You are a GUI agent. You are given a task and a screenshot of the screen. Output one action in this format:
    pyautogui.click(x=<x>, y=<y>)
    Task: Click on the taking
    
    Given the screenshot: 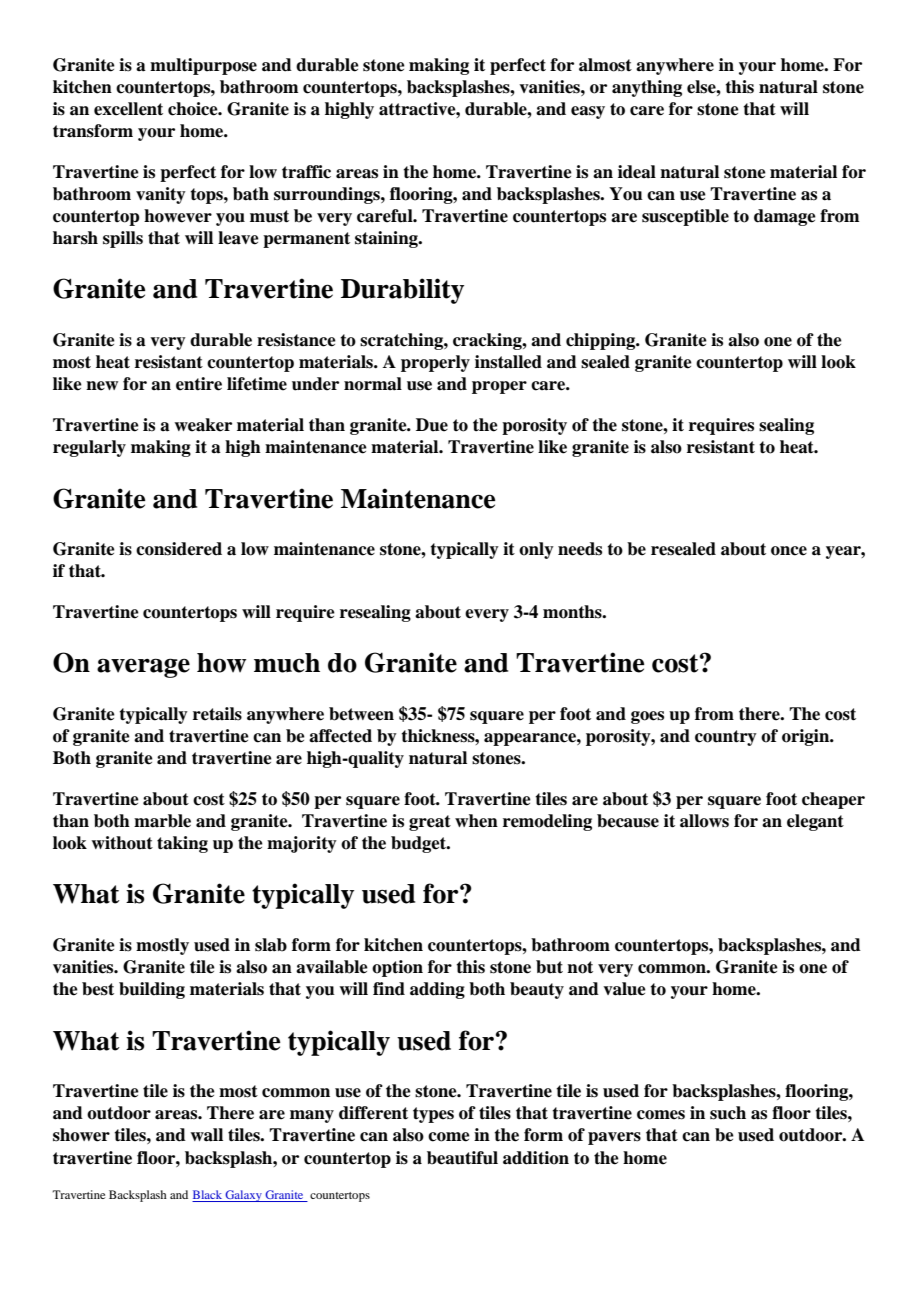 What is the action you would take?
    pyautogui.click(x=182, y=844)
